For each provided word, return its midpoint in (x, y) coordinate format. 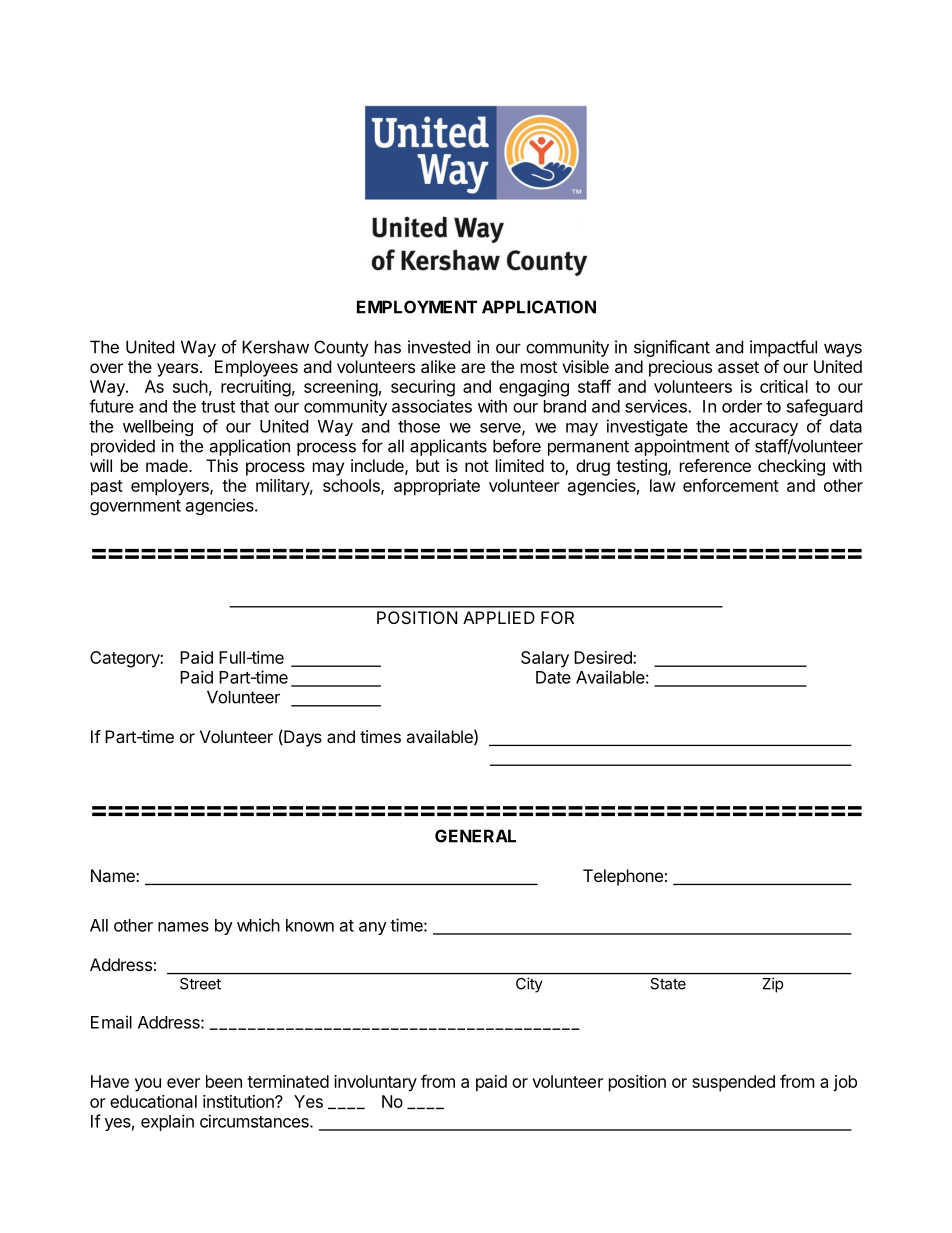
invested (439, 347)
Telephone (623, 877)
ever (183, 1083)
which (258, 925)
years (177, 370)
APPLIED (499, 617)
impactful (783, 348)
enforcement (731, 485)
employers (171, 487)
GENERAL (475, 836)
